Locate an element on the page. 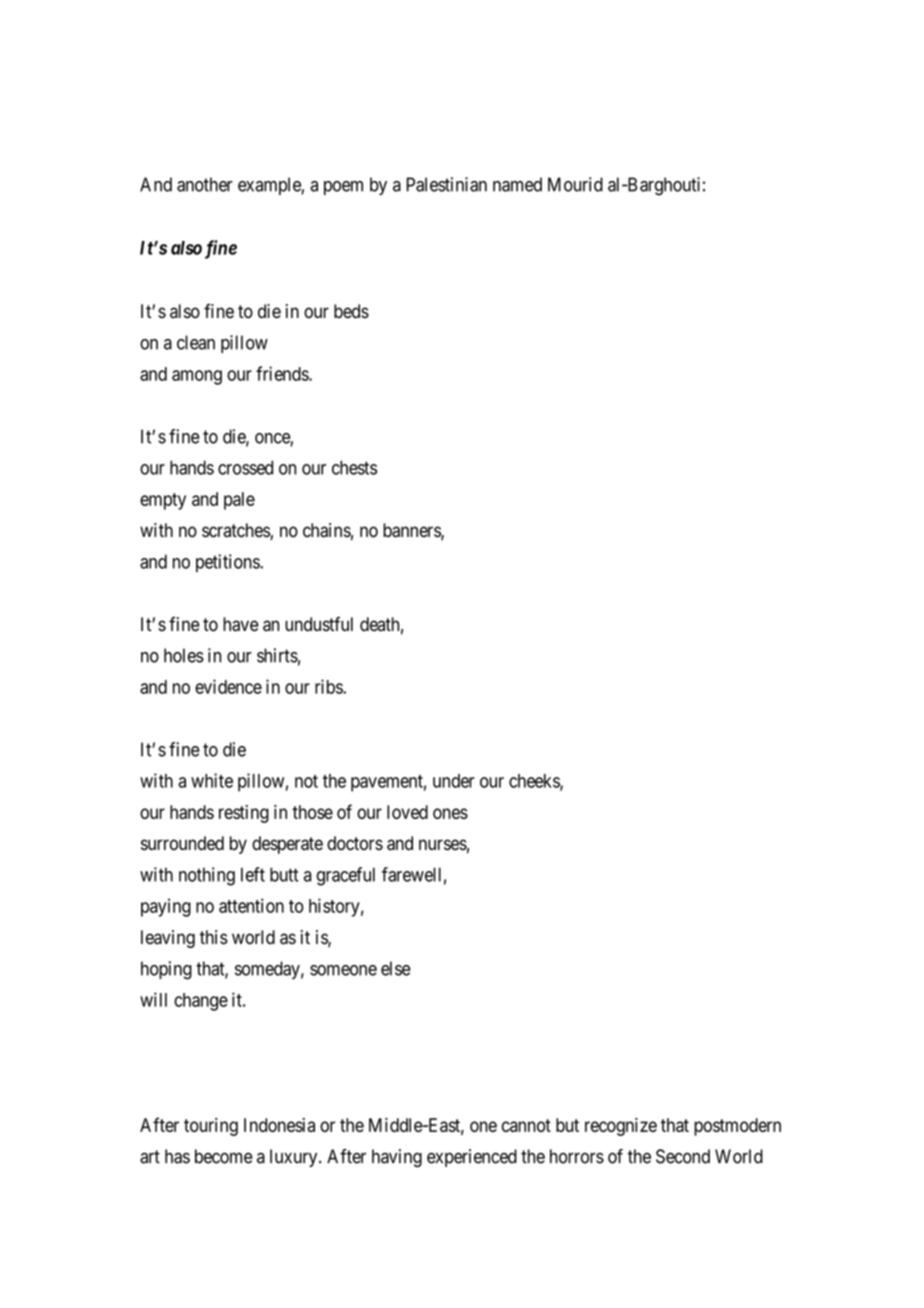 This document has height=1308, width=924. this is located at coordinates (214, 937).
